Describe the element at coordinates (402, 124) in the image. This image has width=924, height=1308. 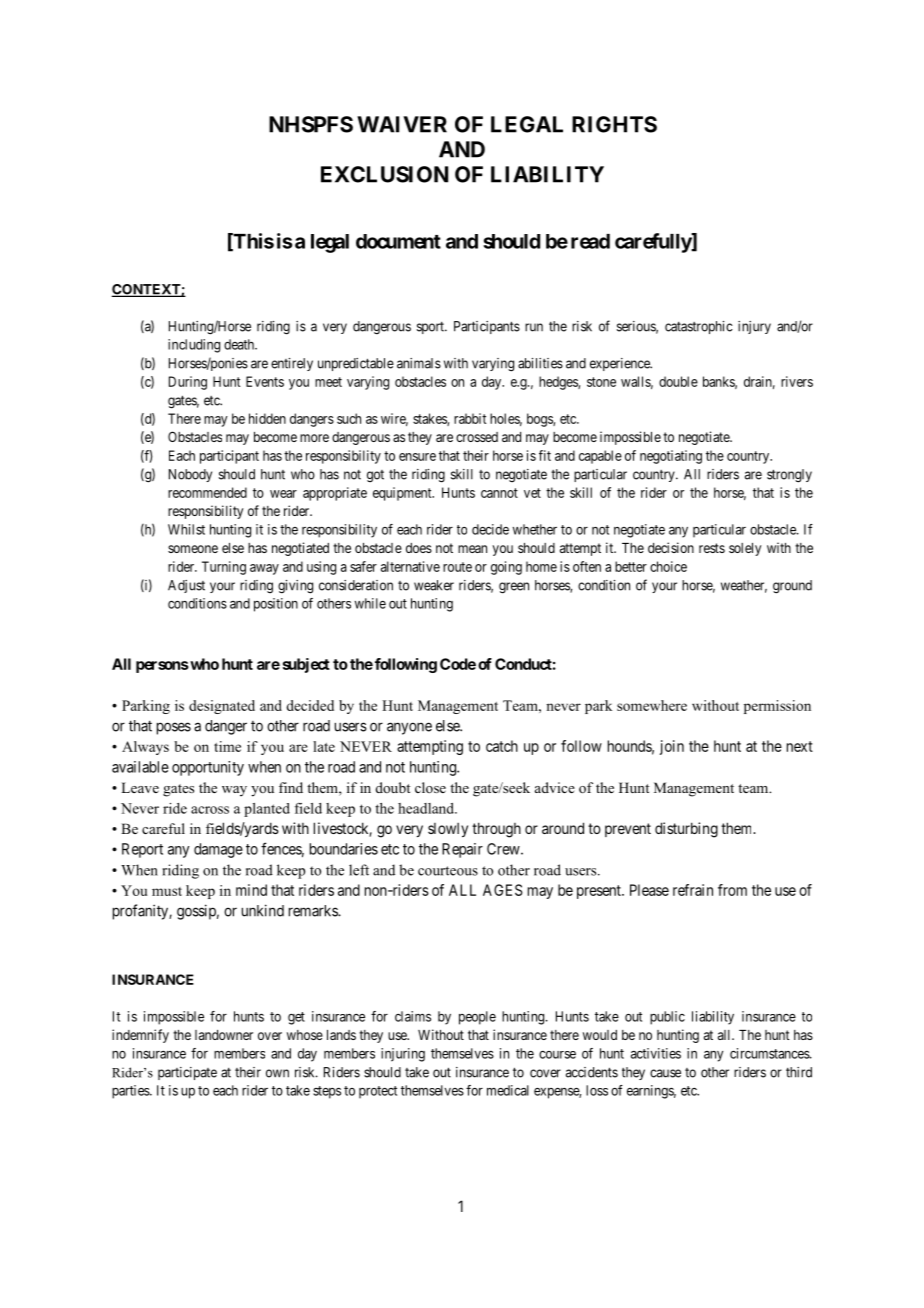
I see `WAIVER` at that location.
